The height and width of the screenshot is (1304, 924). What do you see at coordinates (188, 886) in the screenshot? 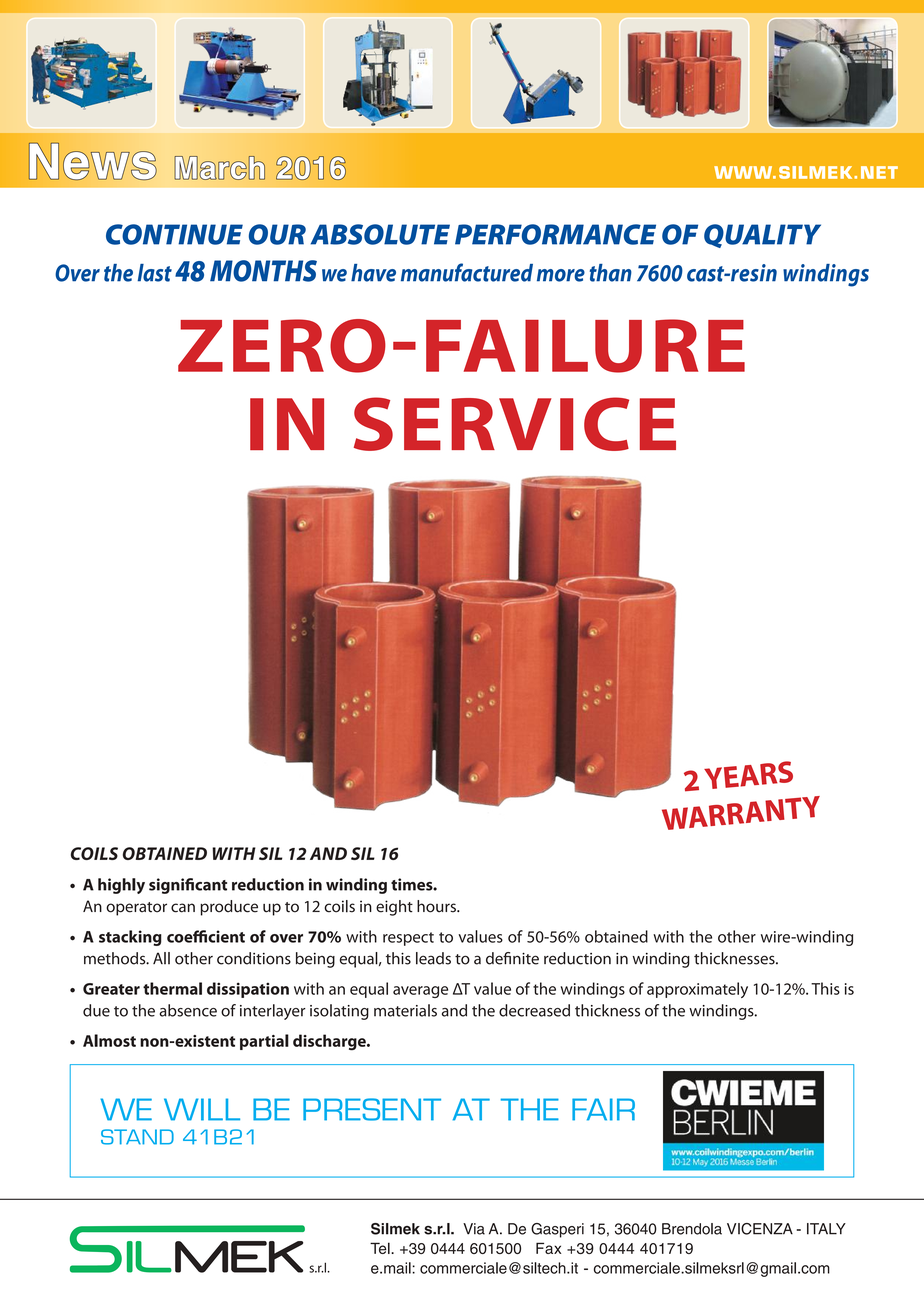
I see `significant` at bounding box center [188, 886].
